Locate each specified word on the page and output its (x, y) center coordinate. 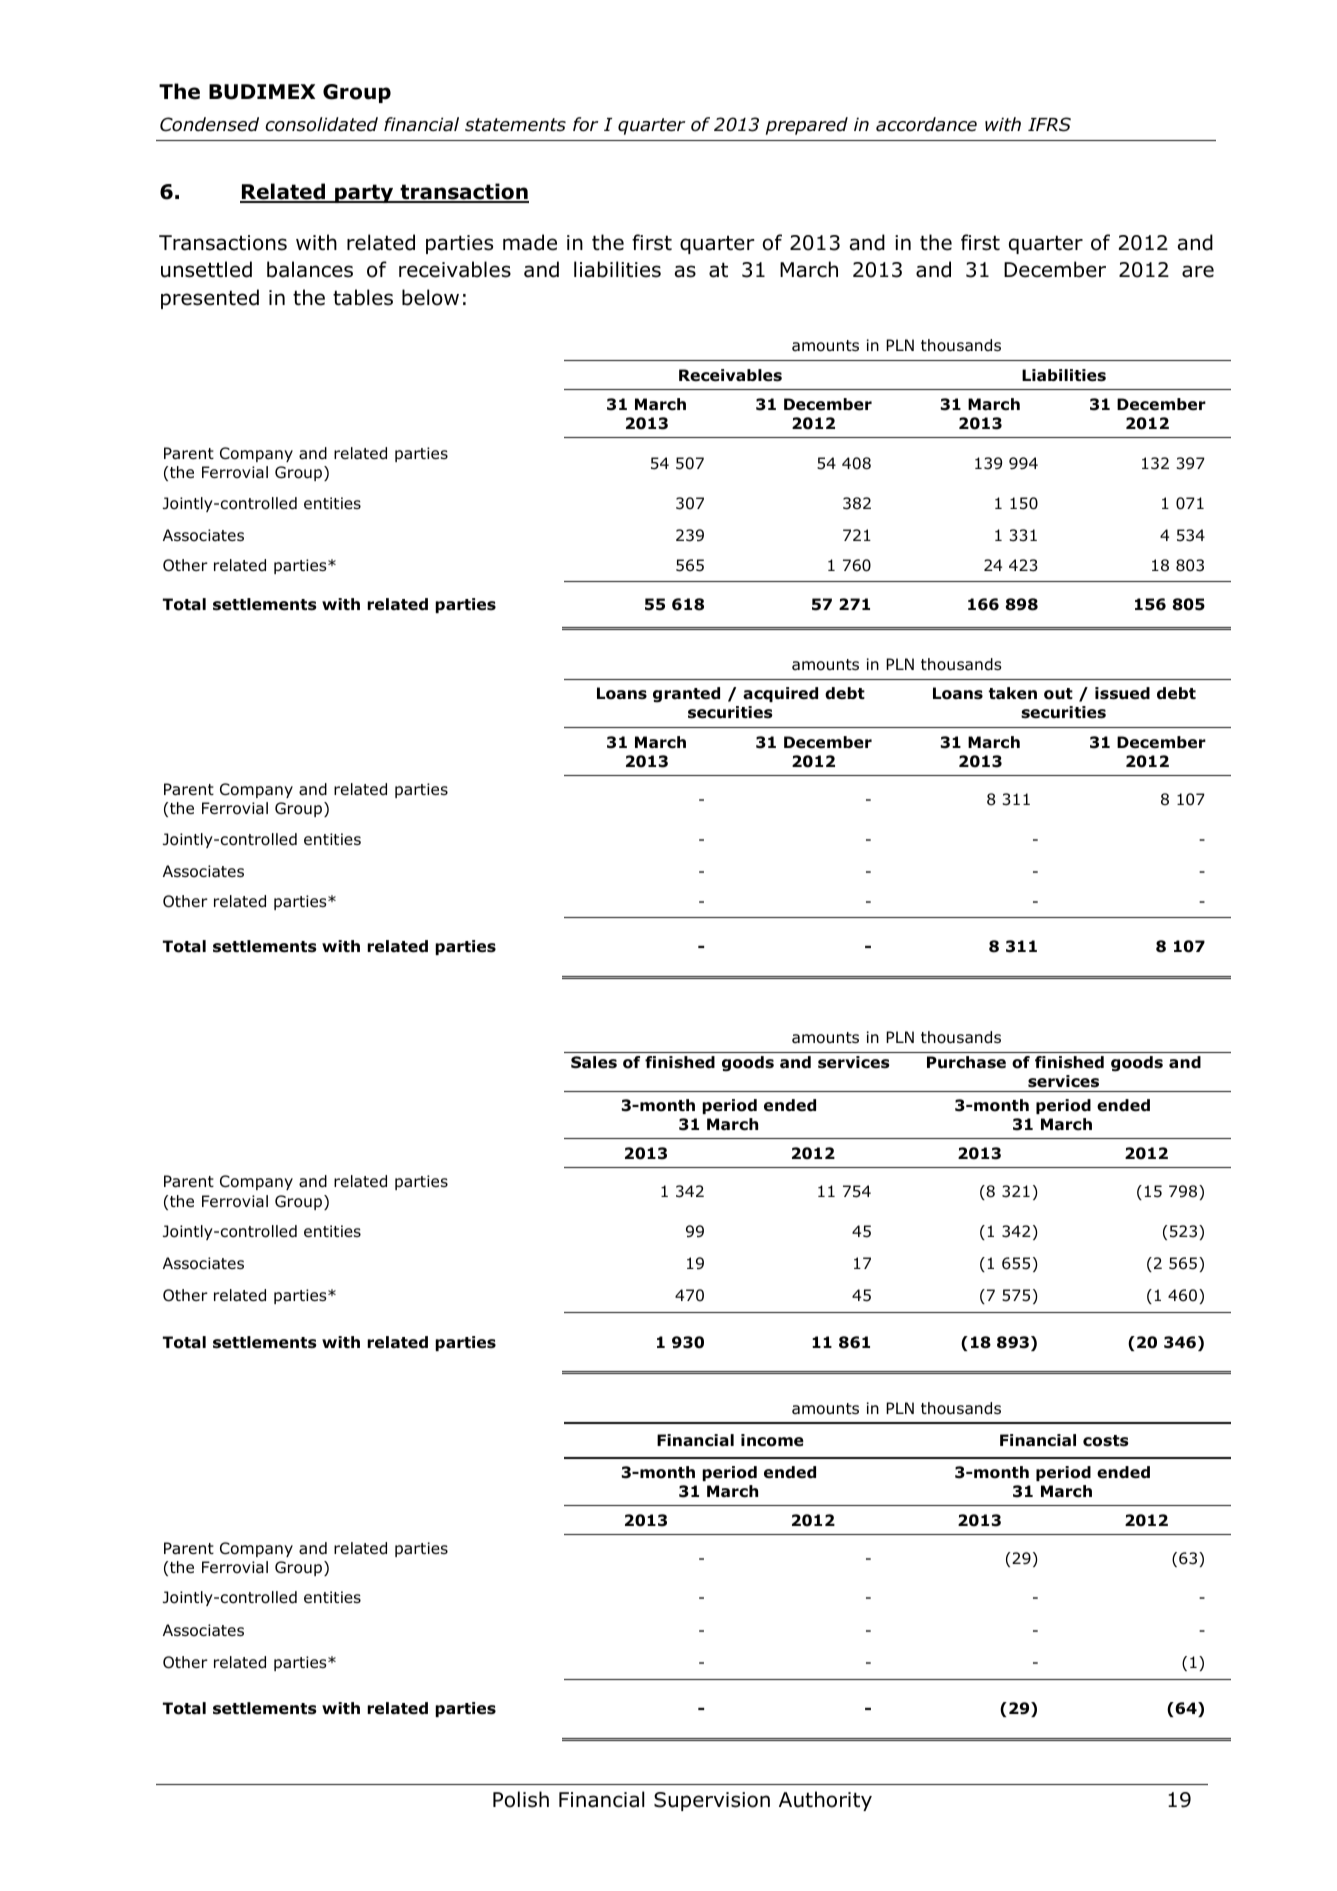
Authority (825, 1801)
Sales (594, 1062)
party (364, 193)
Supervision (712, 1801)
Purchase (966, 1062)
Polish (521, 1799)
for (585, 124)
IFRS (1049, 124)
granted (686, 695)
